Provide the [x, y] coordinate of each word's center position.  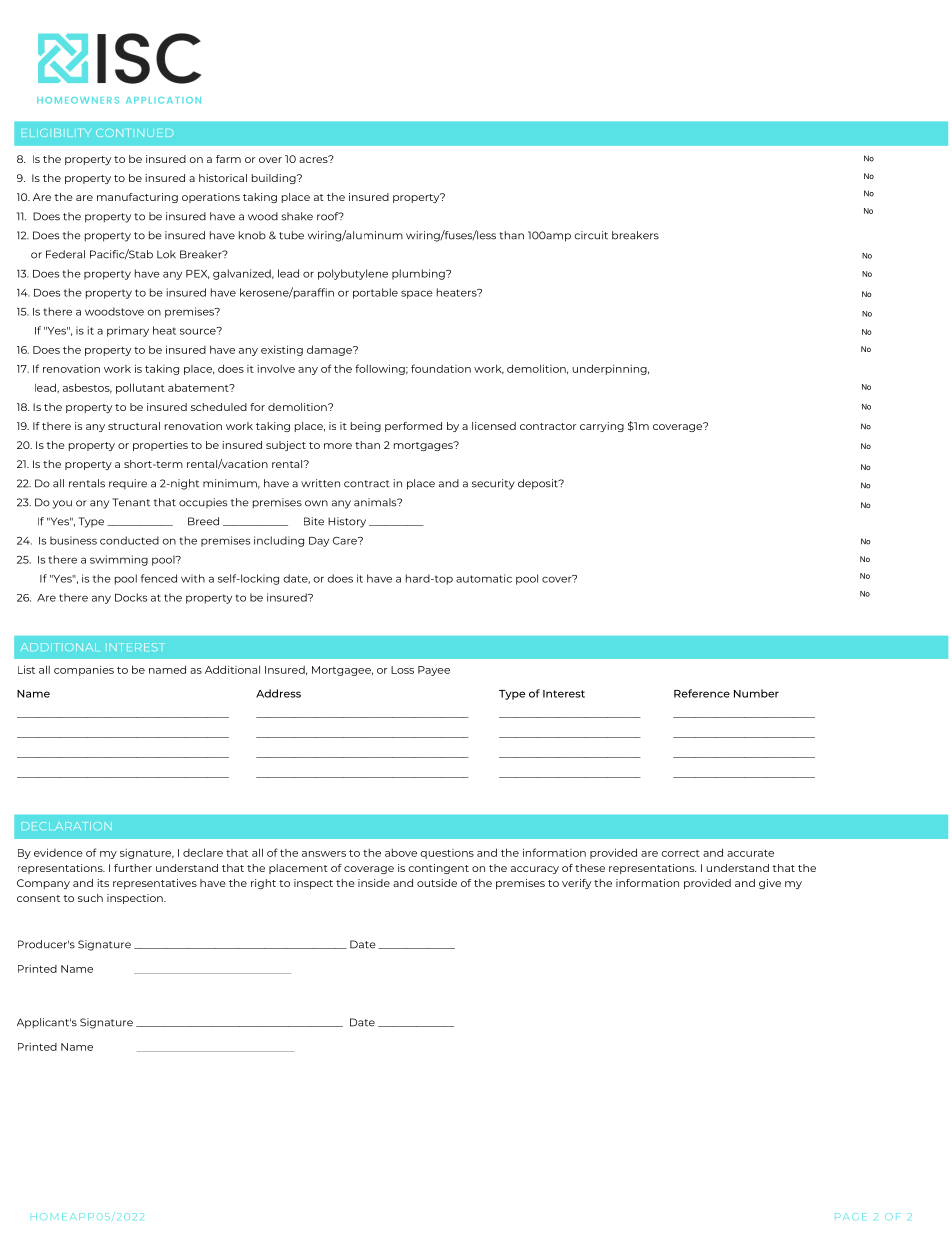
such [90, 898]
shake [297, 216]
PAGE [850, 1216]
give [770, 884]
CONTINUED [134, 133]
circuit [591, 235]
